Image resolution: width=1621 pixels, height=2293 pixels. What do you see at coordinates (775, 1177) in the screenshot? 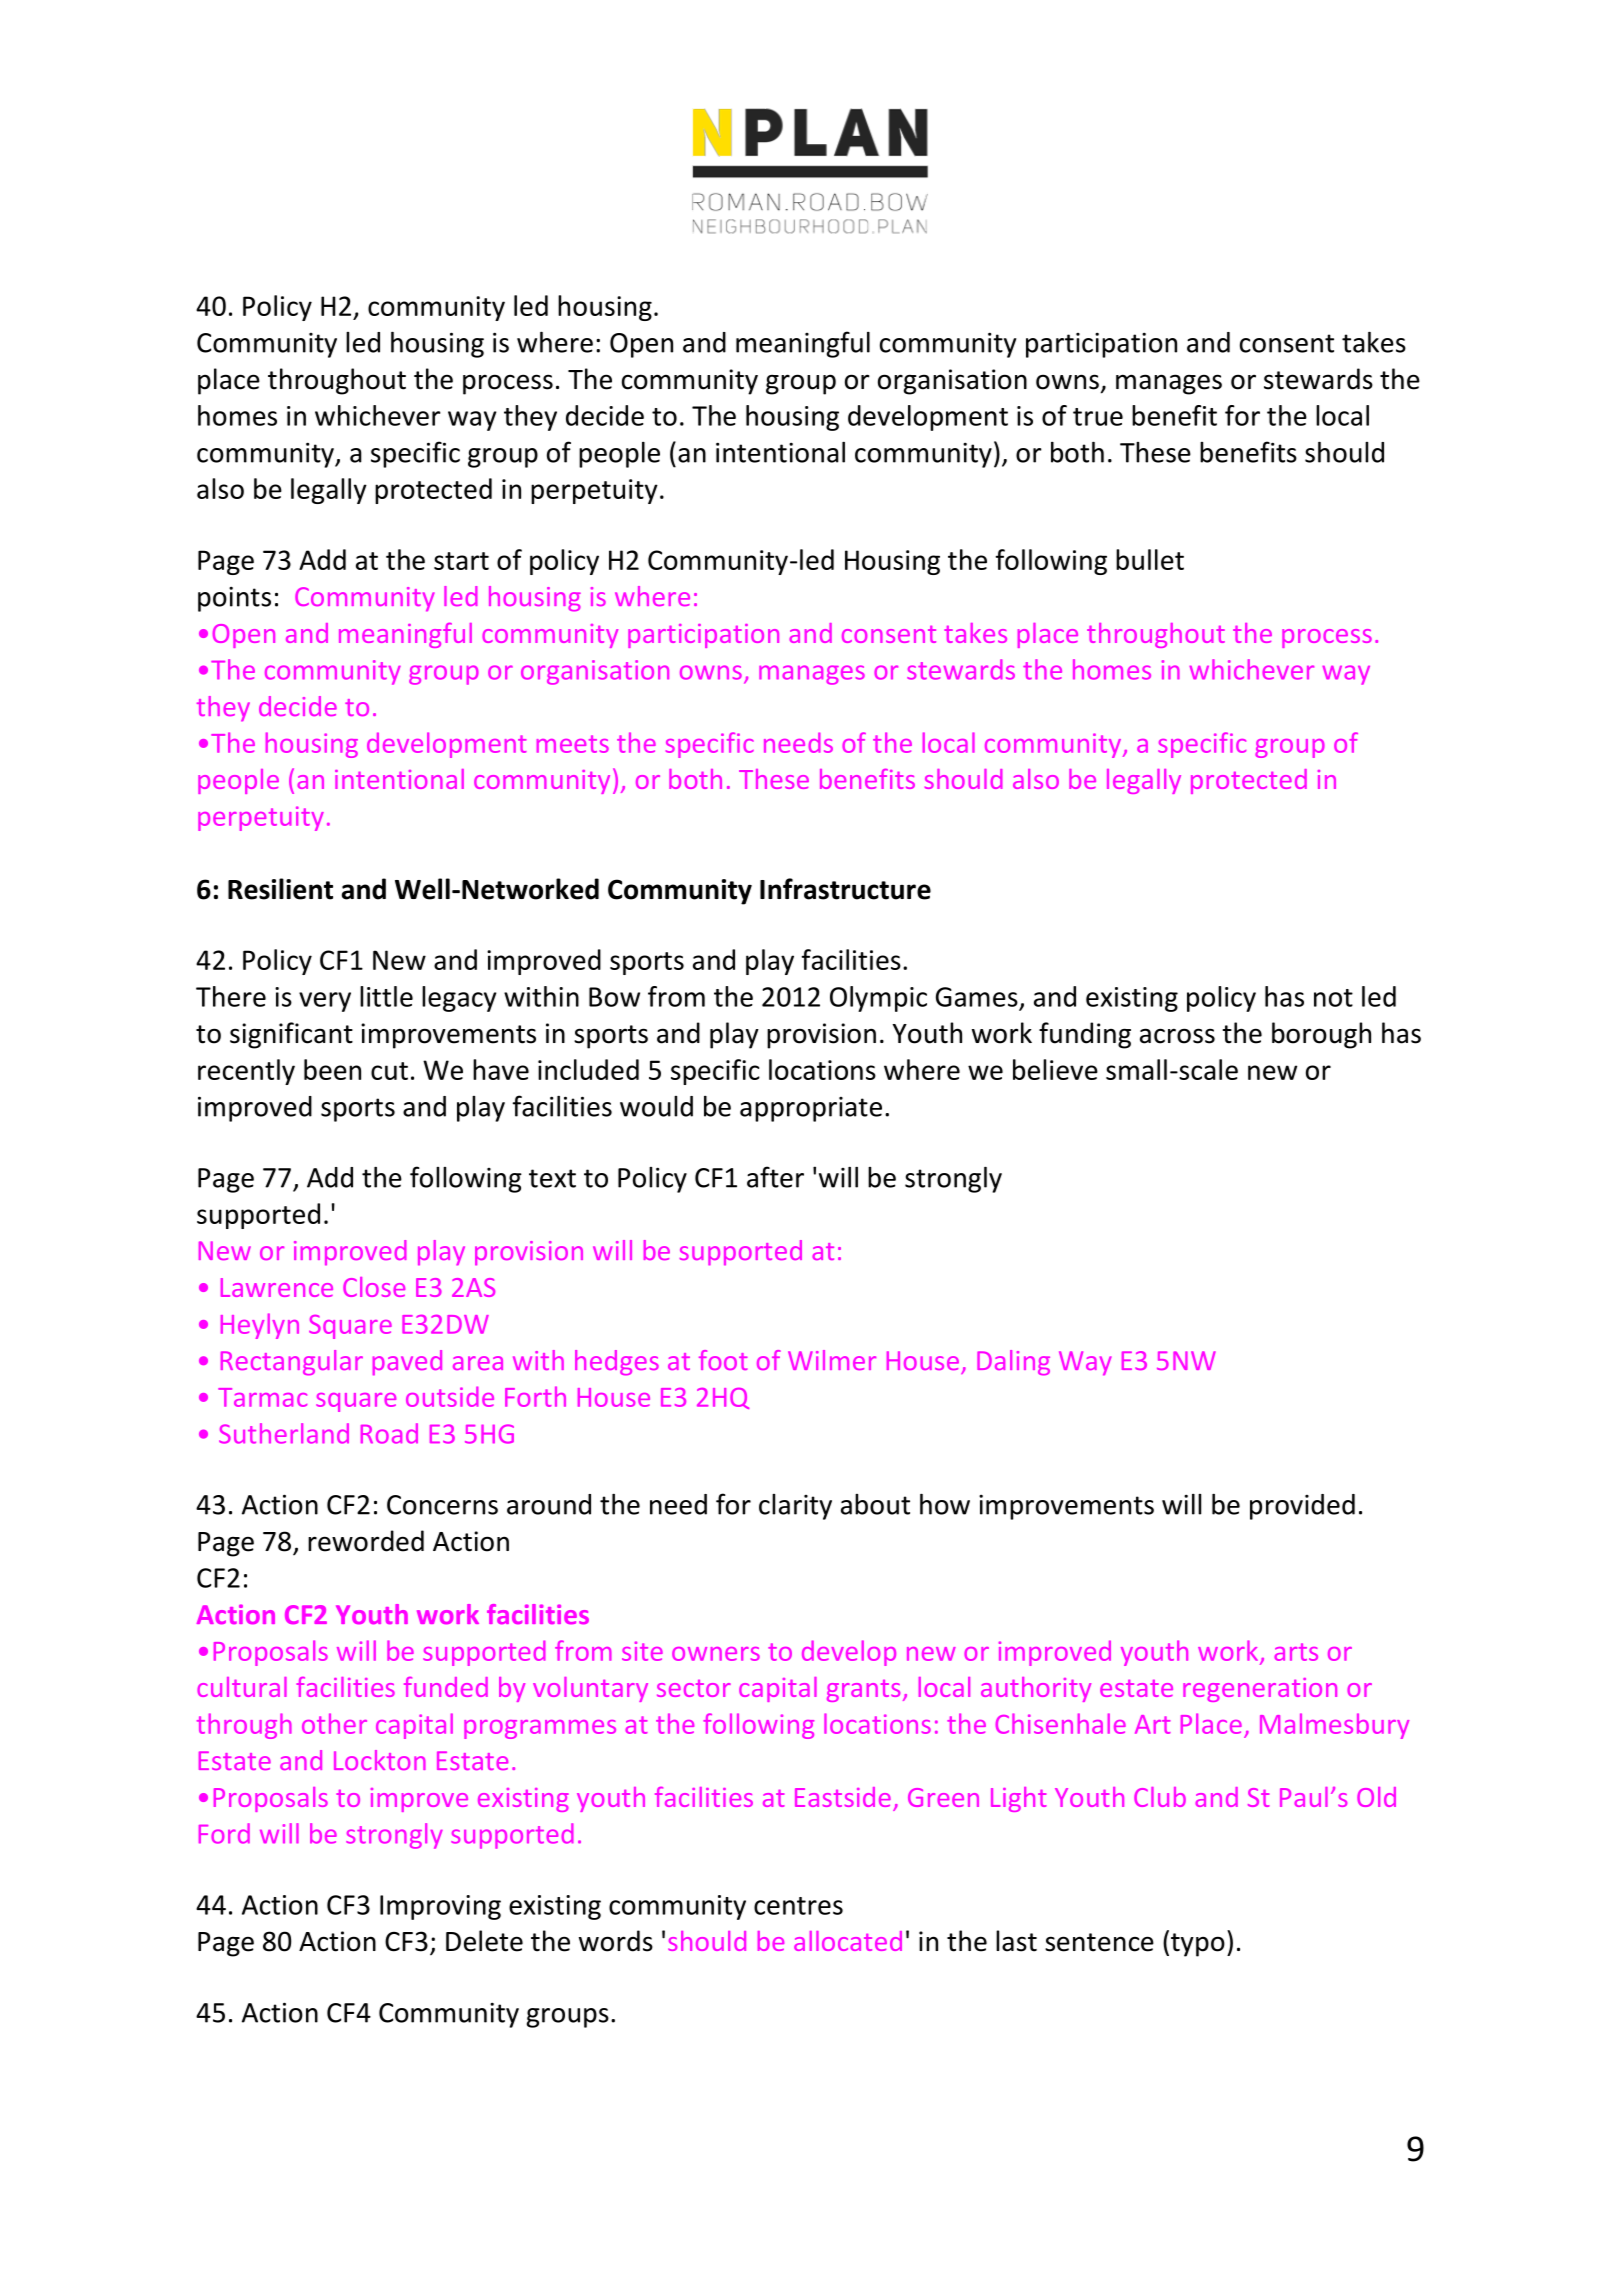
I see `after` at bounding box center [775, 1177].
